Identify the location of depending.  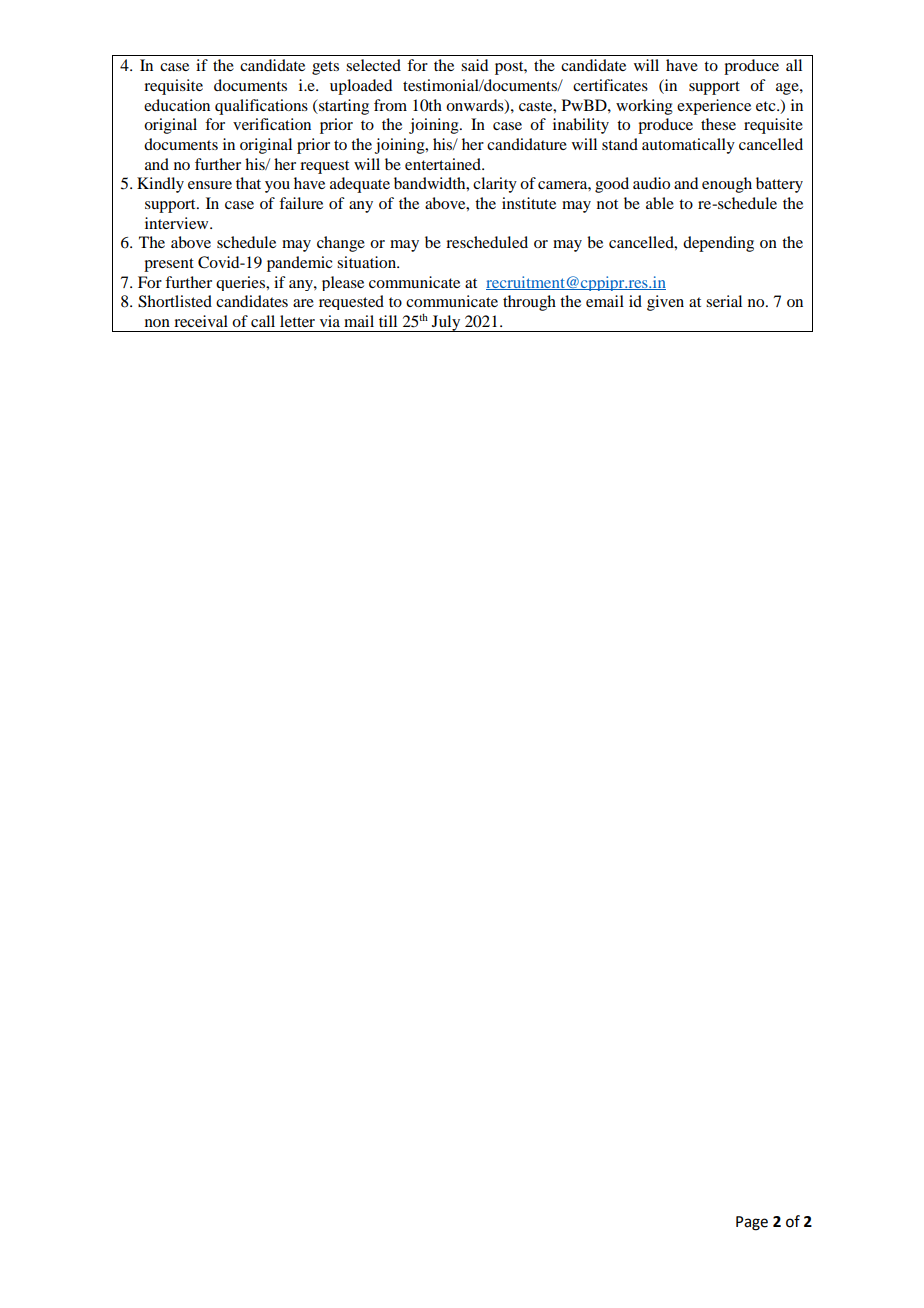
(718, 244).
